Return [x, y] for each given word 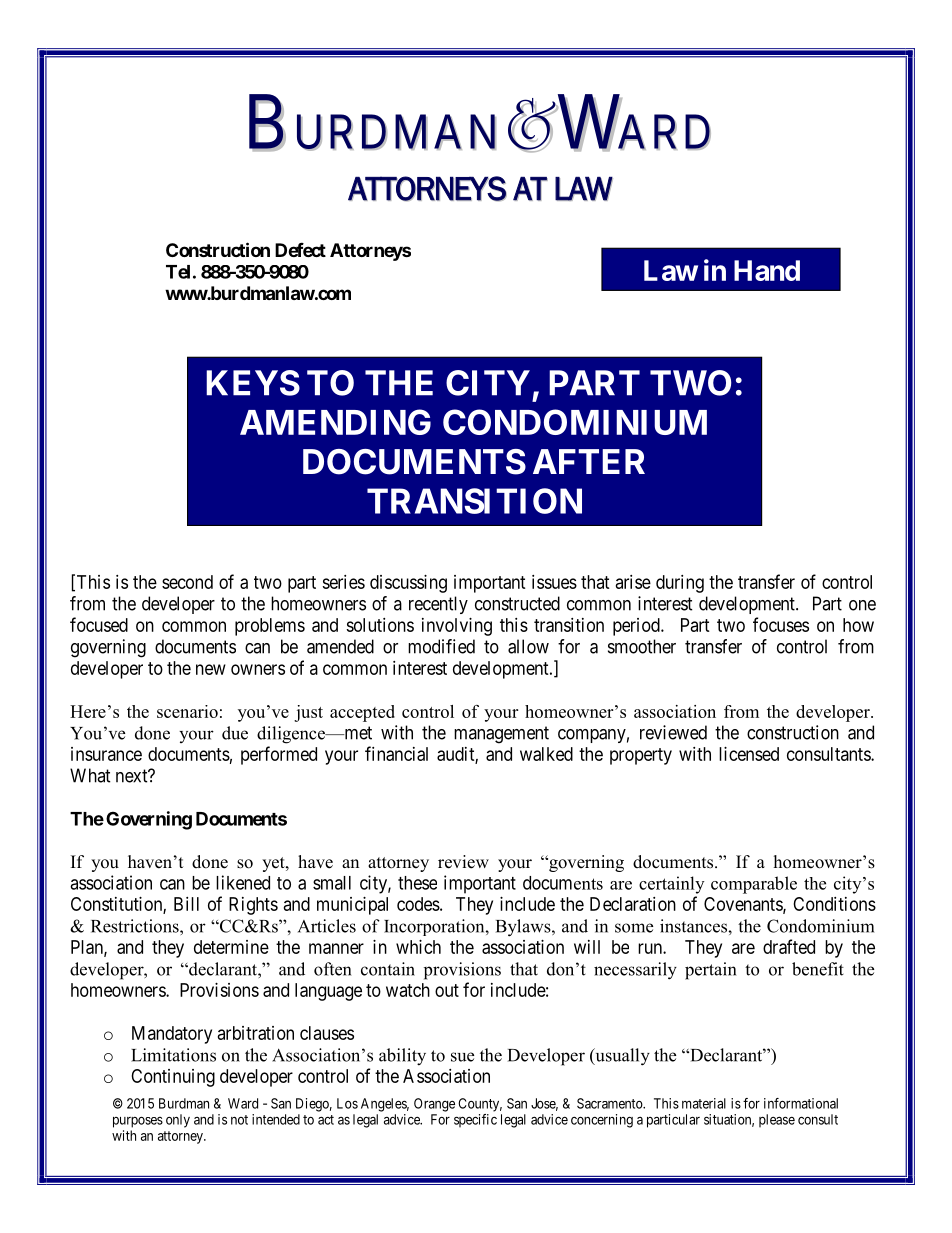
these [417, 883]
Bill [186, 904]
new [211, 669]
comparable [754, 885]
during [680, 584]
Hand [767, 270]
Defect [300, 249]
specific [475, 1121]
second [187, 582]
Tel [178, 272]
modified [441, 646]
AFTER [589, 461]
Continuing [173, 1078]
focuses [781, 624]
